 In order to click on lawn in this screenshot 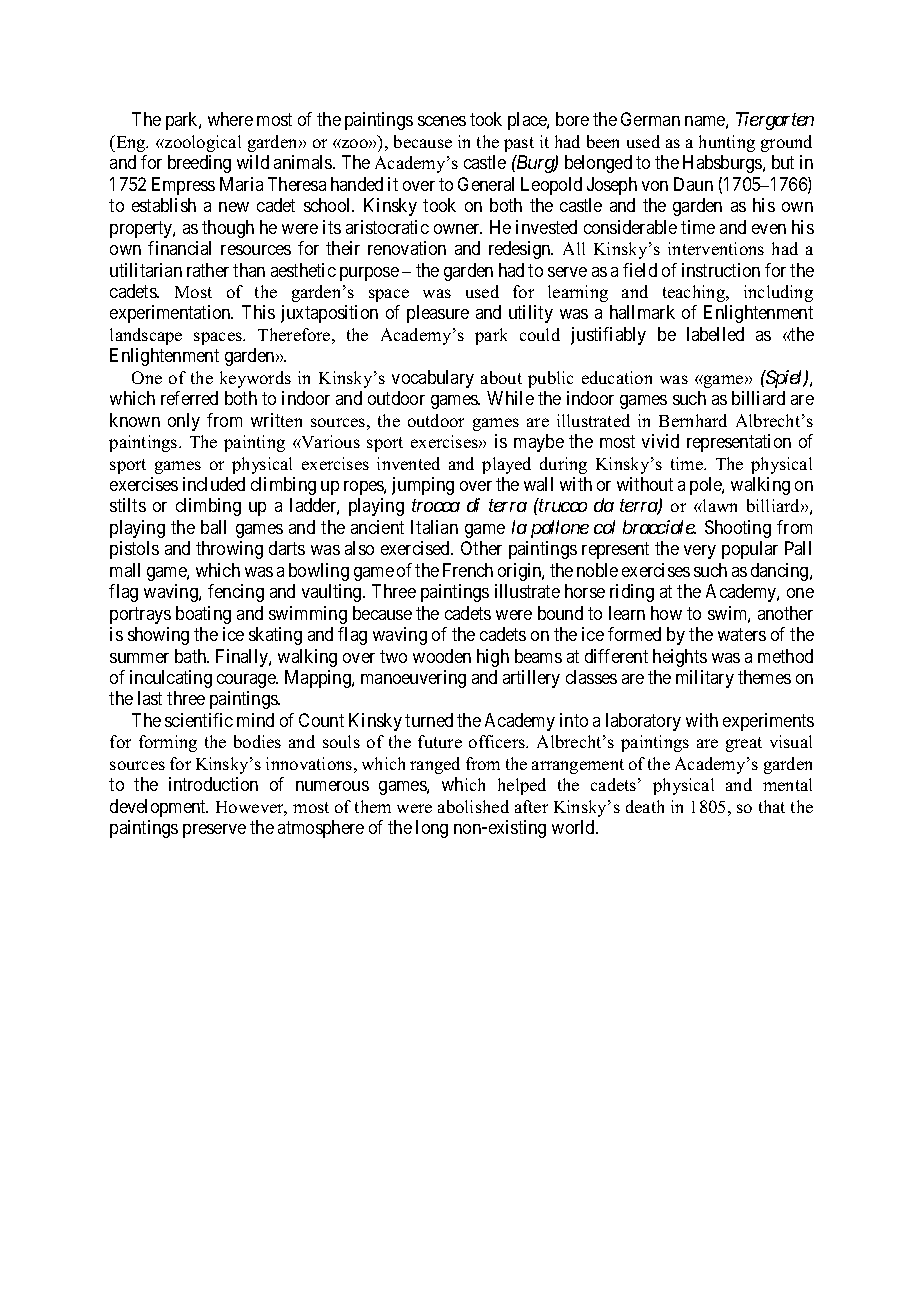, I will do `click(719, 505)`.
